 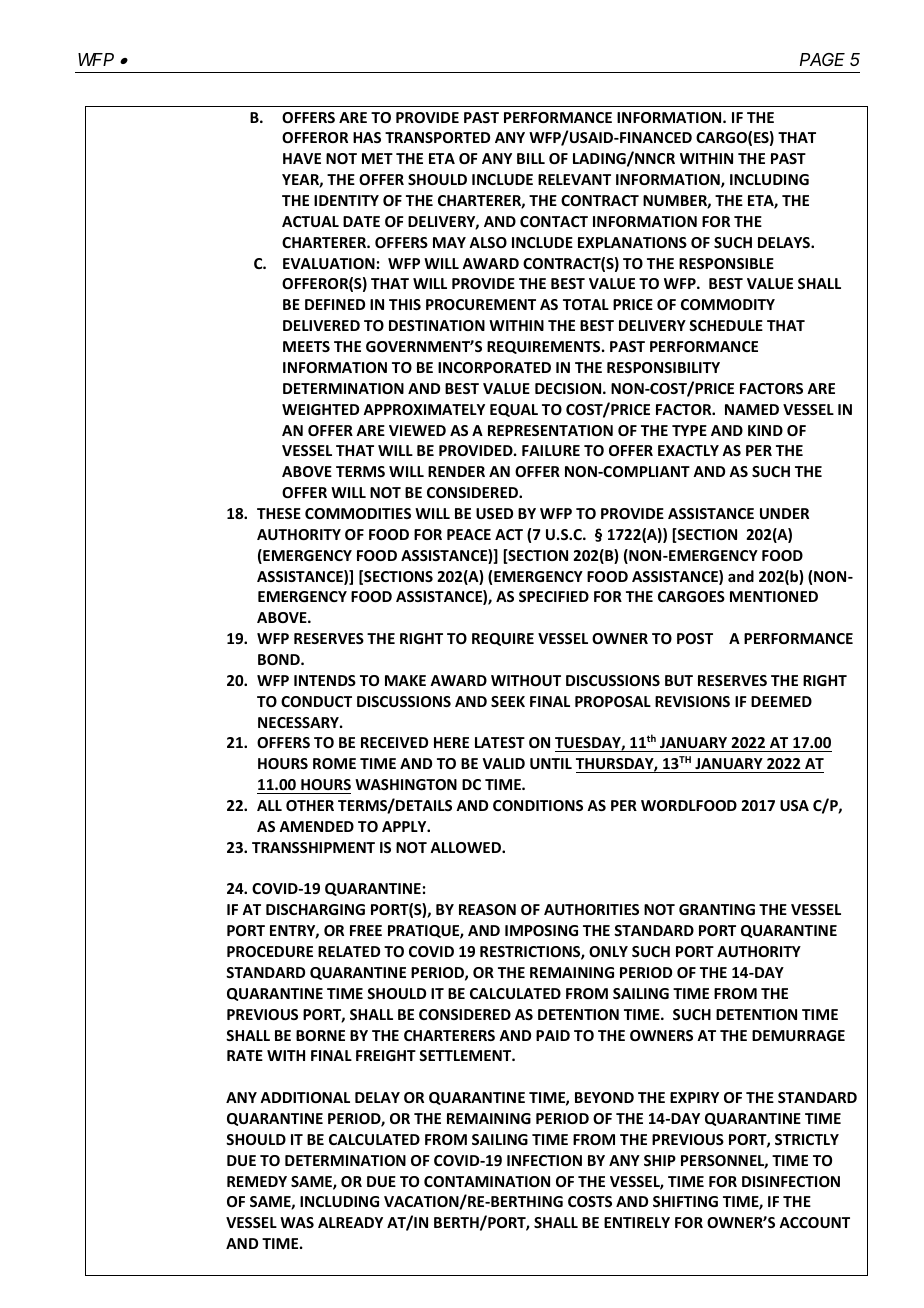 What do you see at coordinates (781, 701) in the screenshot?
I see `DEEMED` at bounding box center [781, 701].
